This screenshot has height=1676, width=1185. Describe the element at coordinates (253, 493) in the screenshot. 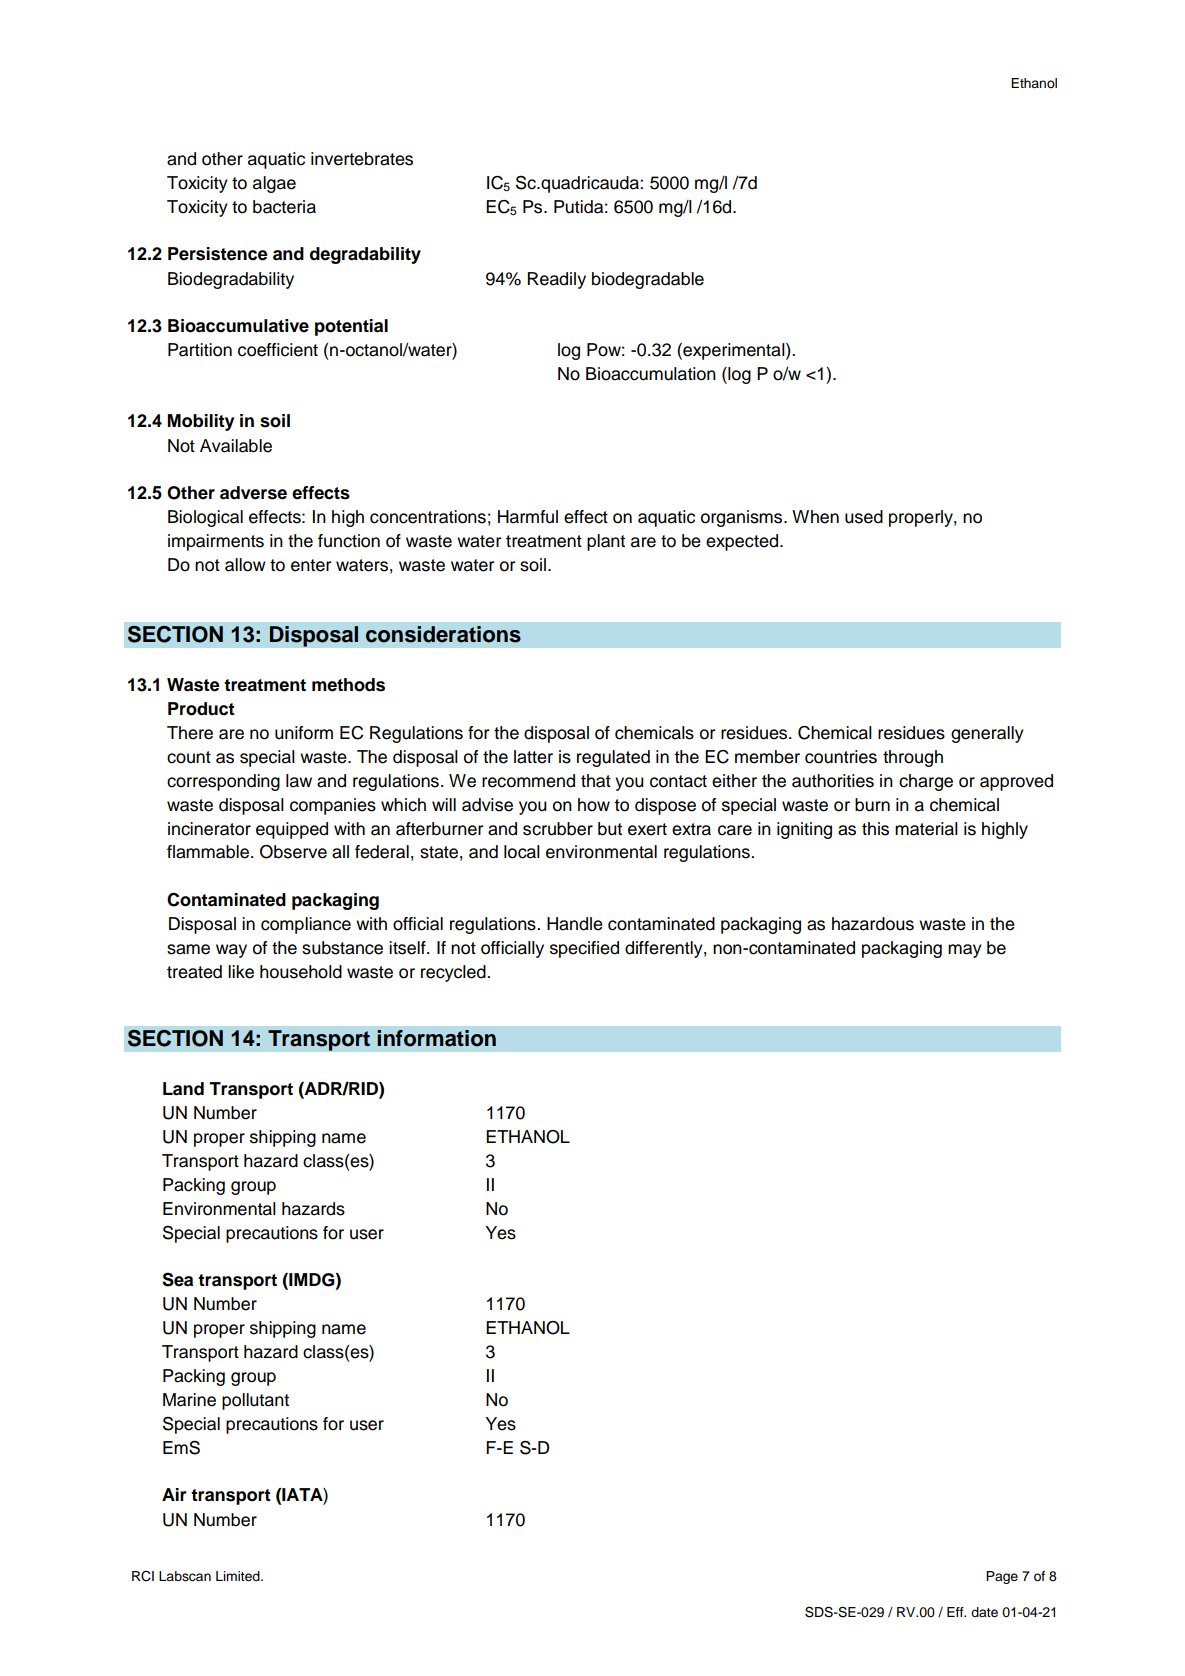

I see `adverse` at that location.
